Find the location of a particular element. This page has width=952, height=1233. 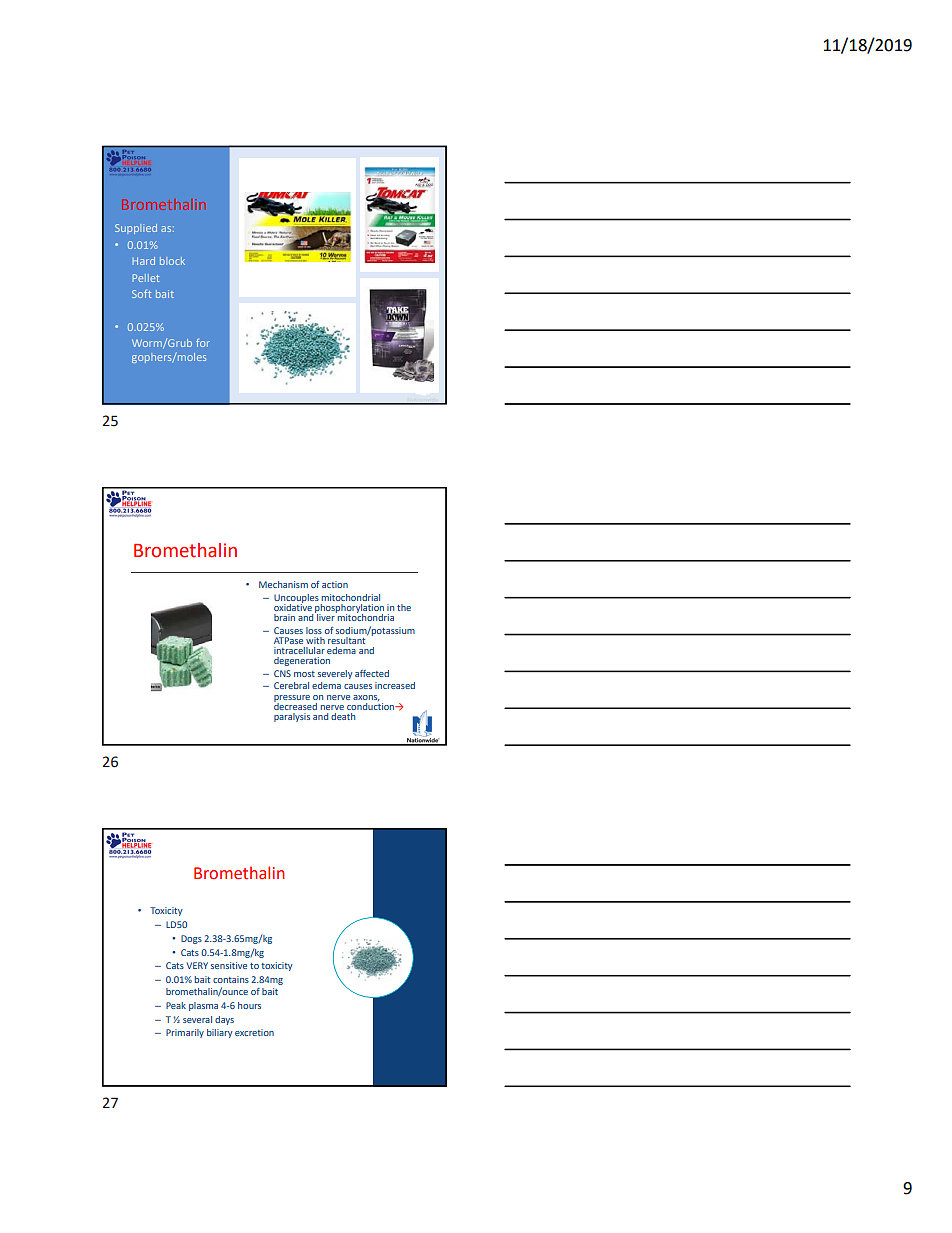

for is located at coordinates (203, 343).
